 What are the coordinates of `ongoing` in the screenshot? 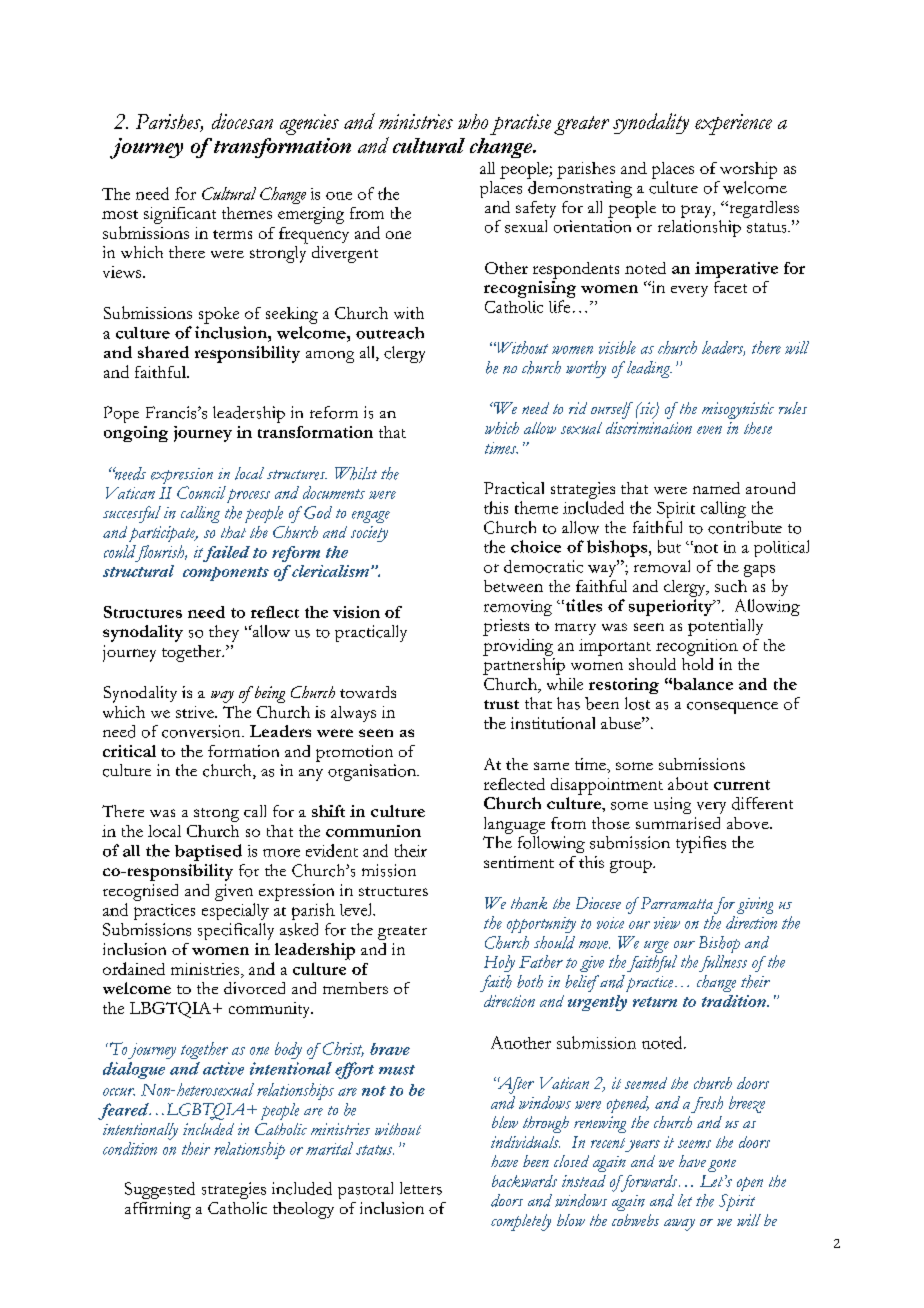 It's located at (136, 434).
